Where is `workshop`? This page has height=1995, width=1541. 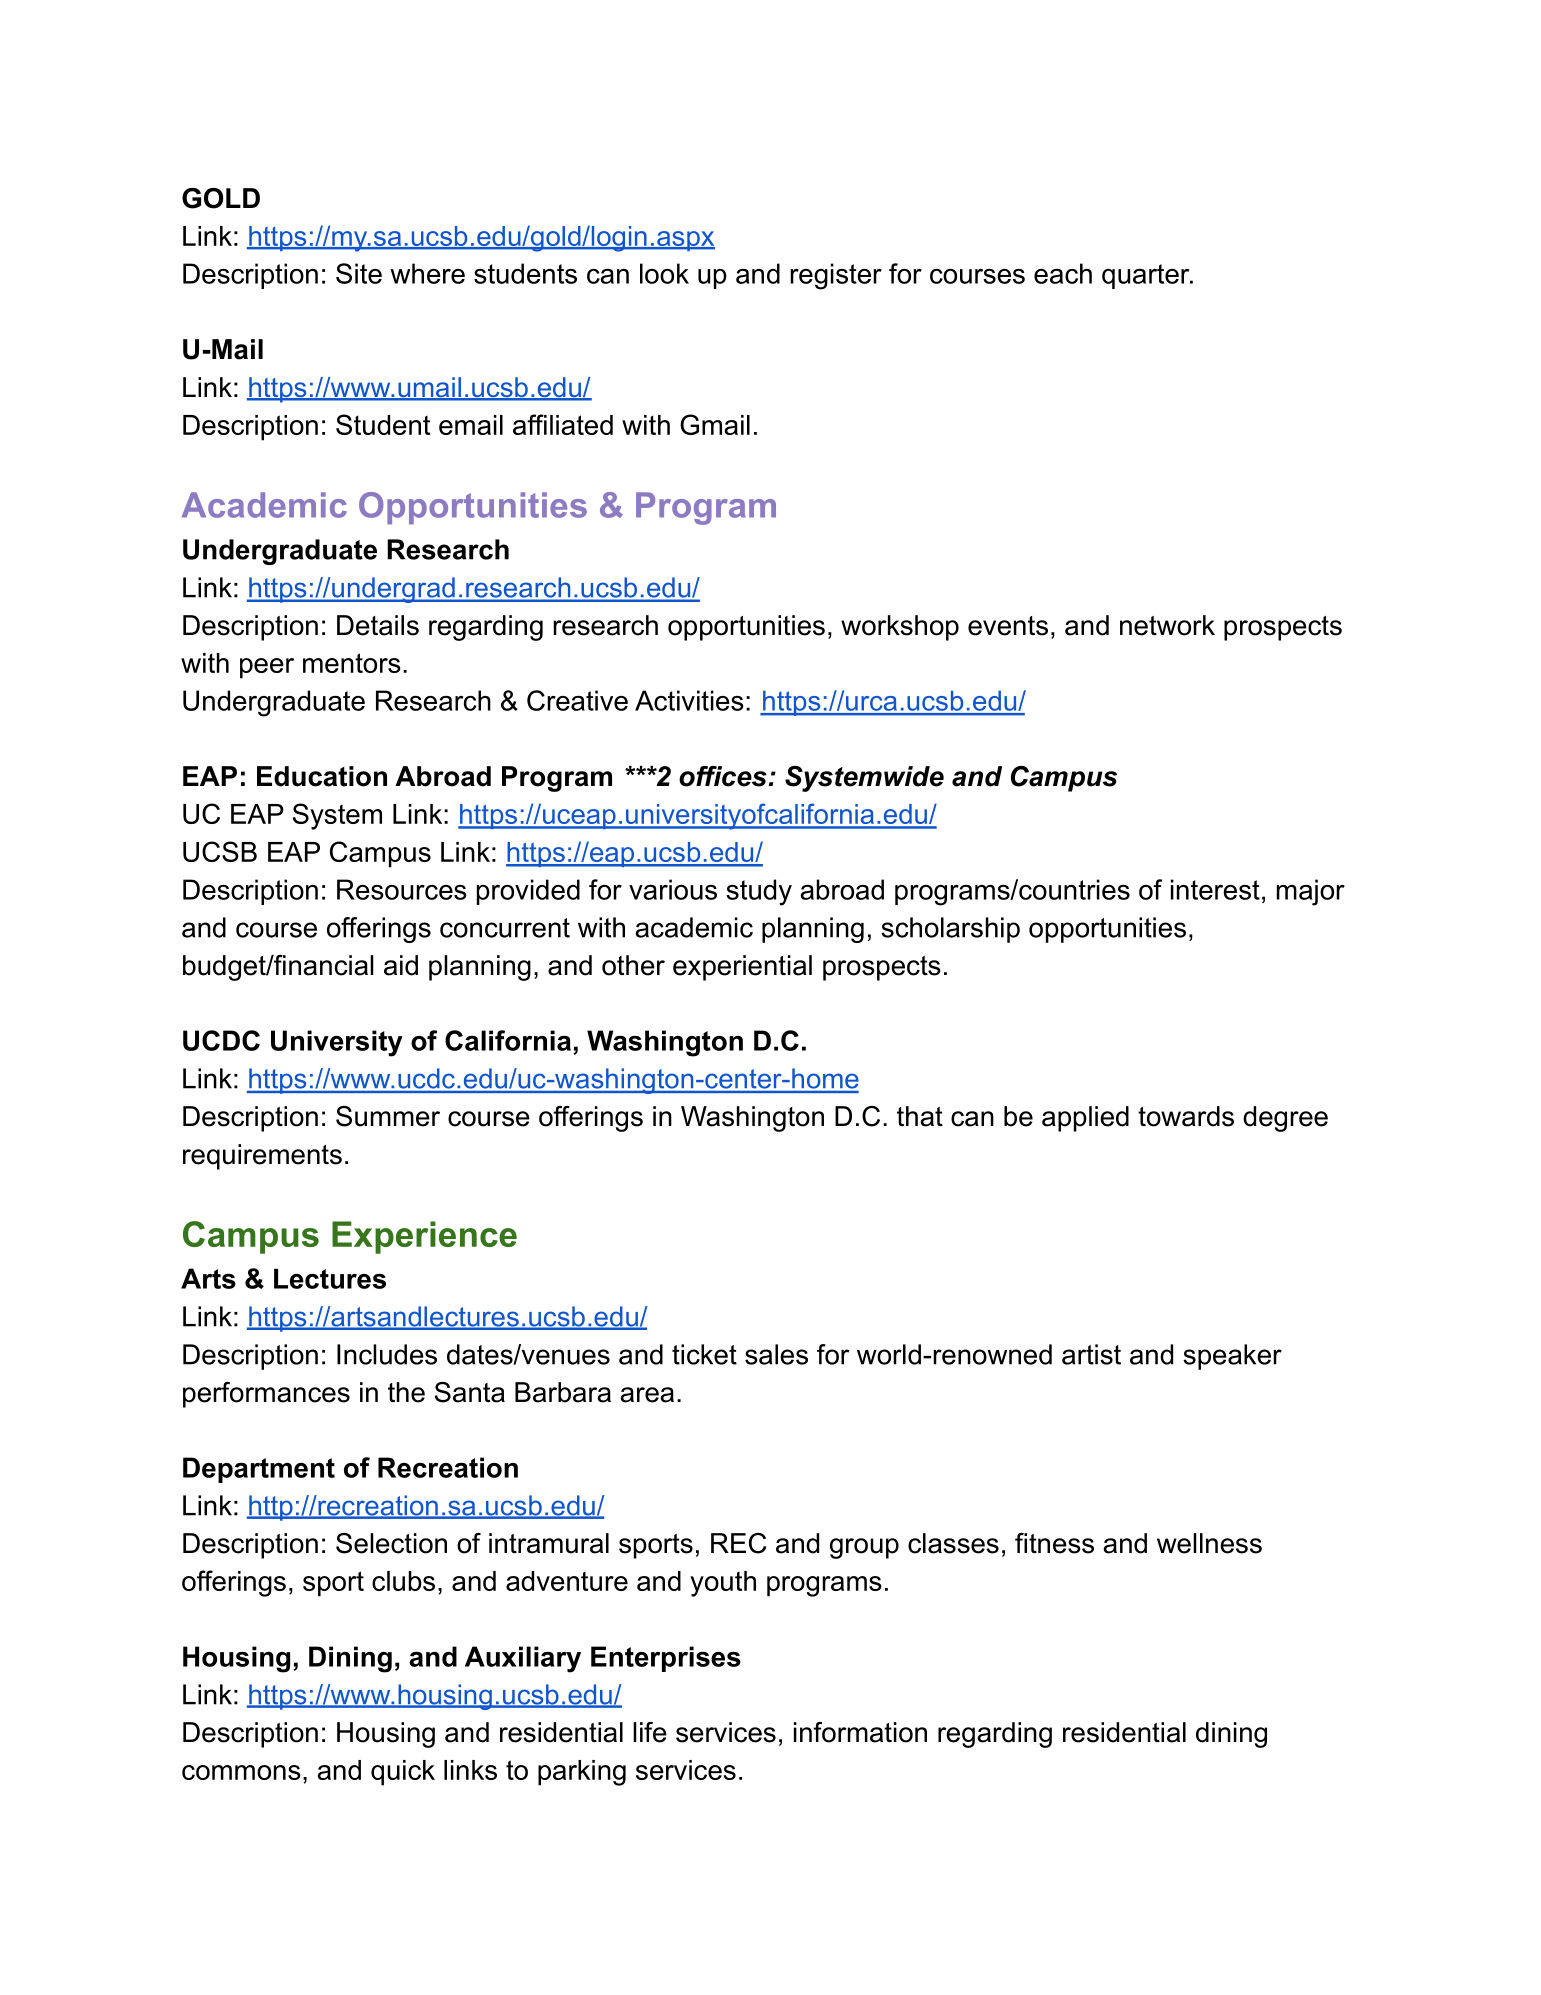 workshop is located at coordinates (900, 628).
